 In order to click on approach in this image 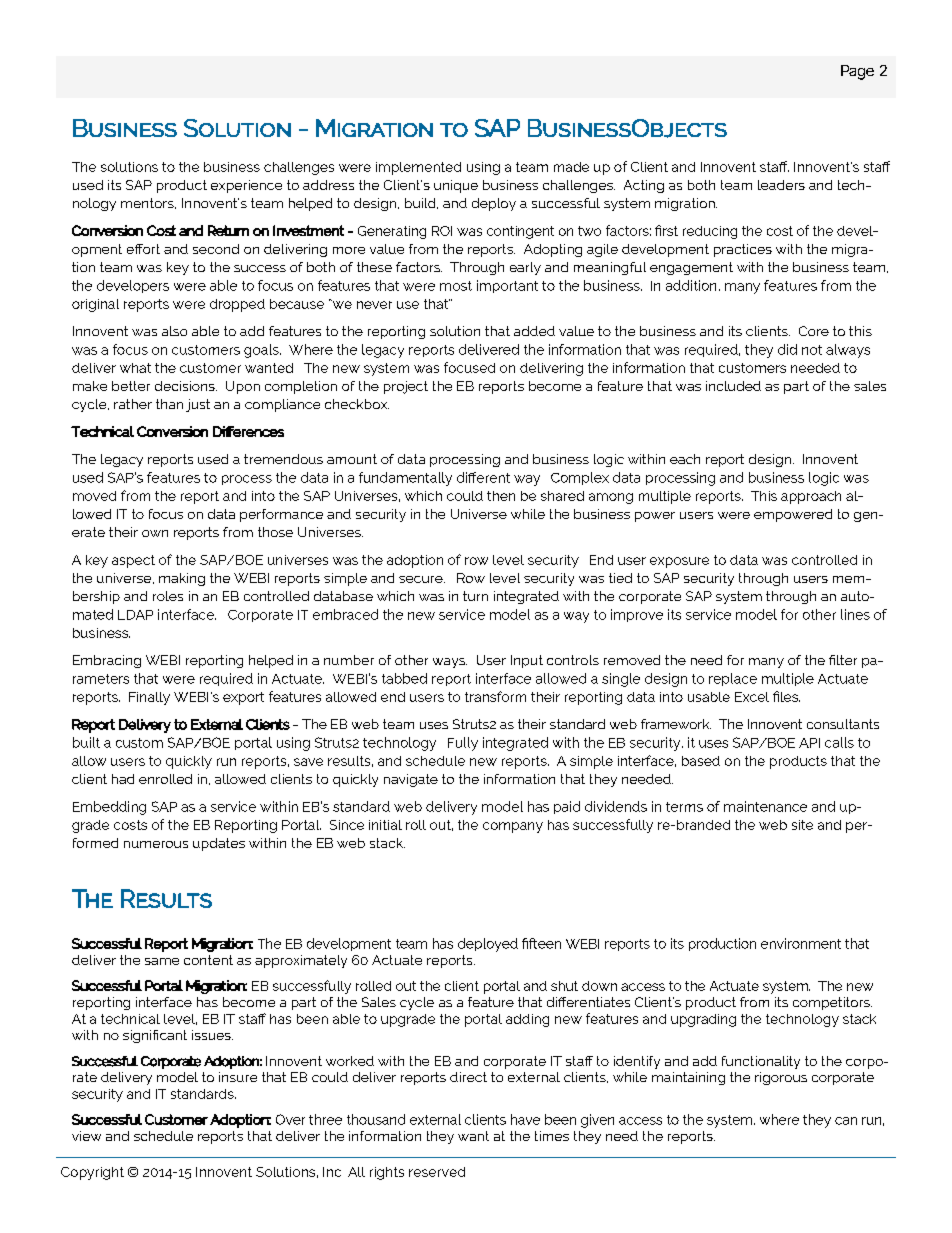, I will do `click(811, 497)`.
